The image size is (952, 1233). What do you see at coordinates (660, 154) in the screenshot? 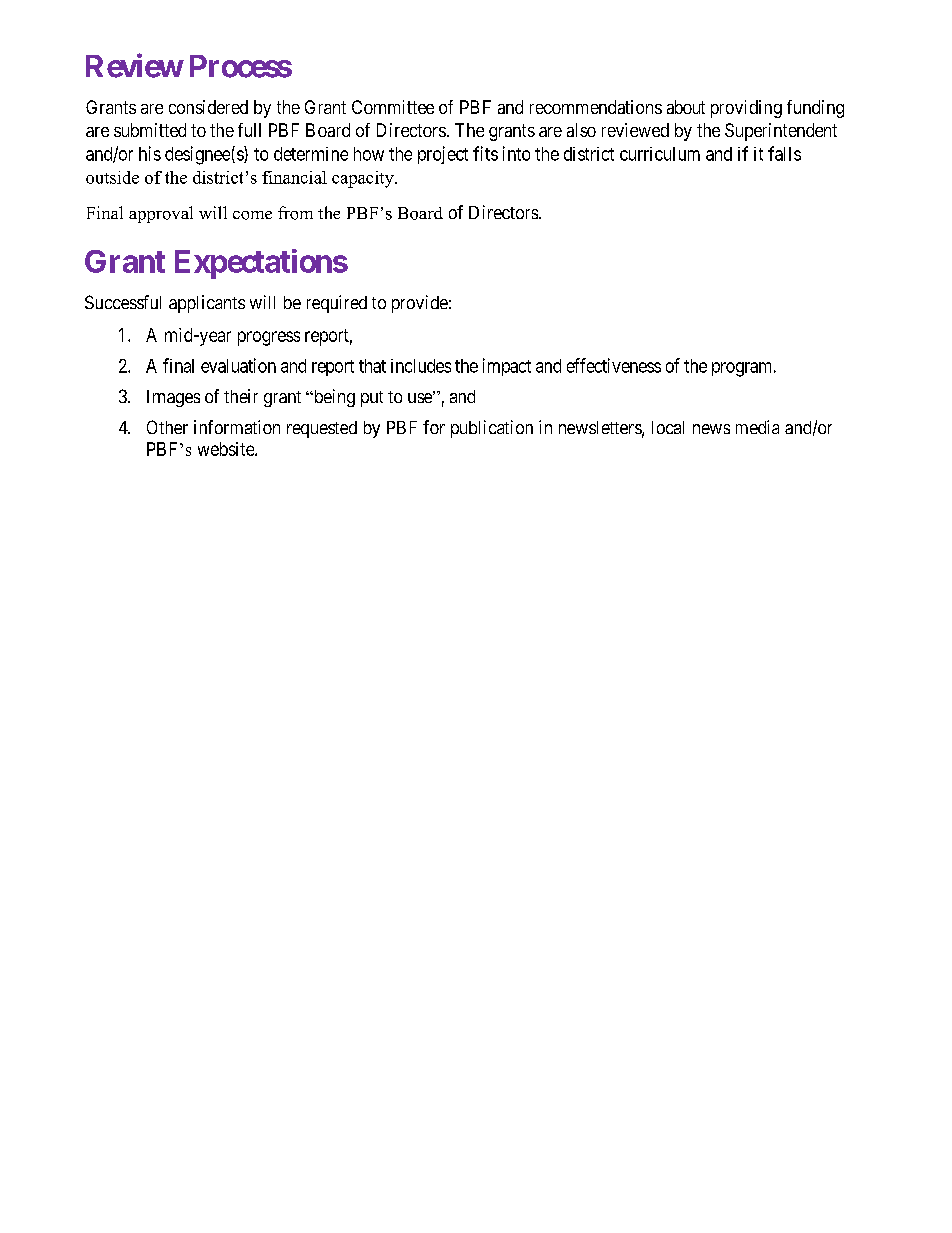
I see `curriculum` at bounding box center [660, 154].
